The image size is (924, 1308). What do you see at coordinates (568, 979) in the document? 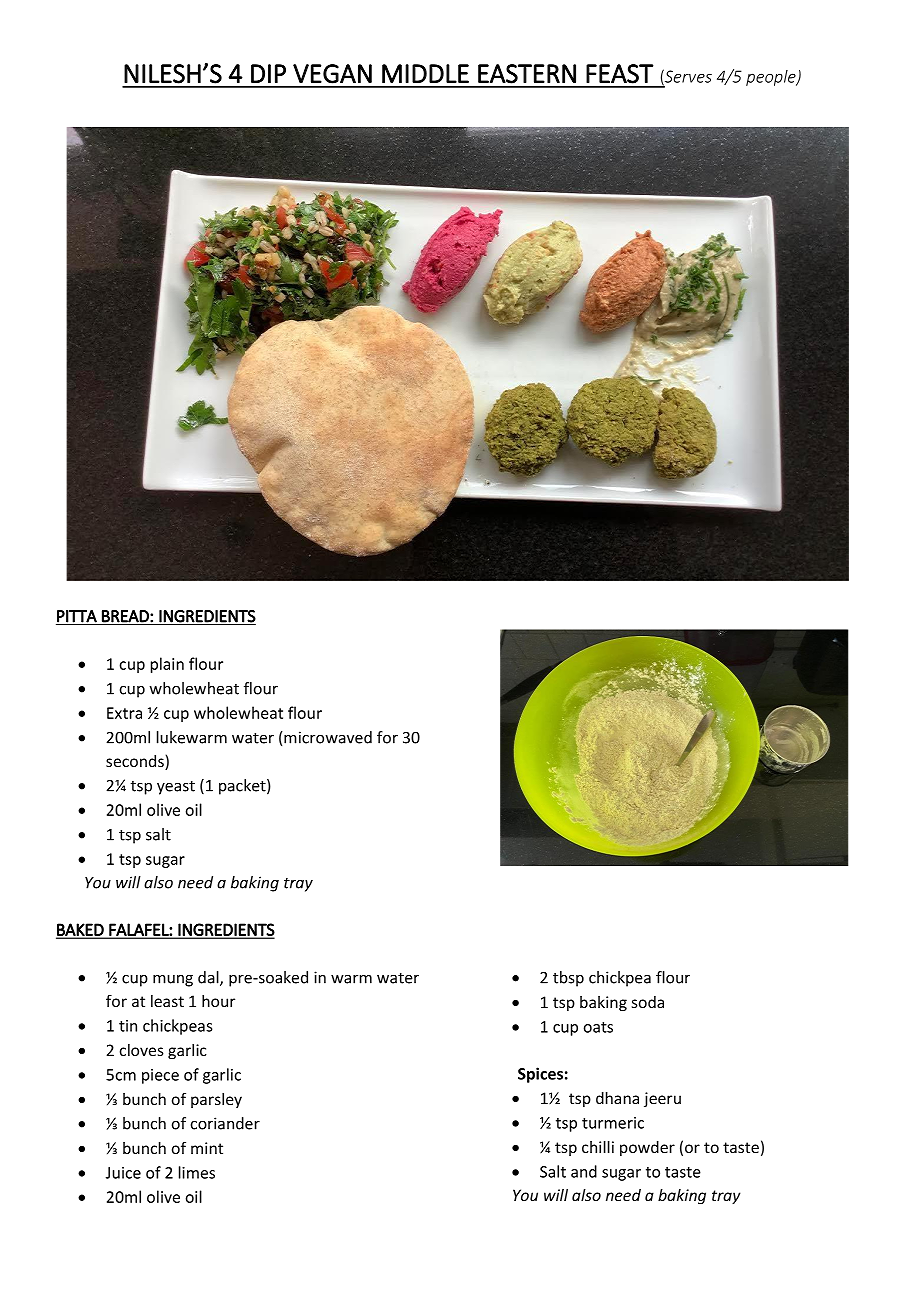
I see `tbsp` at bounding box center [568, 979].
